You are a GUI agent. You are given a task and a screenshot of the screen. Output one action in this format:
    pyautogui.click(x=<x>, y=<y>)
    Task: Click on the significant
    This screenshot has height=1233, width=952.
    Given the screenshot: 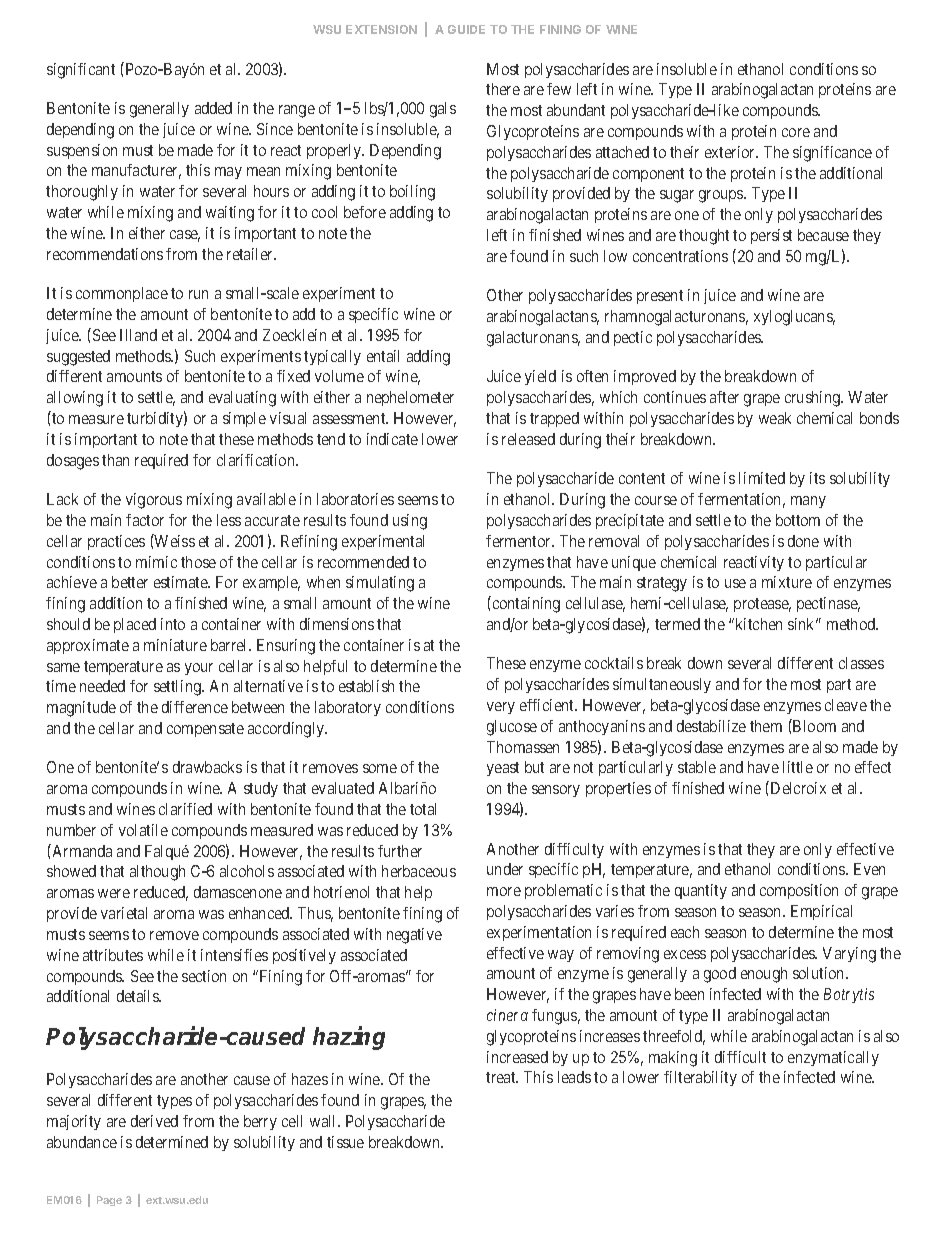 What is the action you would take?
    pyautogui.click(x=81, y=71)
